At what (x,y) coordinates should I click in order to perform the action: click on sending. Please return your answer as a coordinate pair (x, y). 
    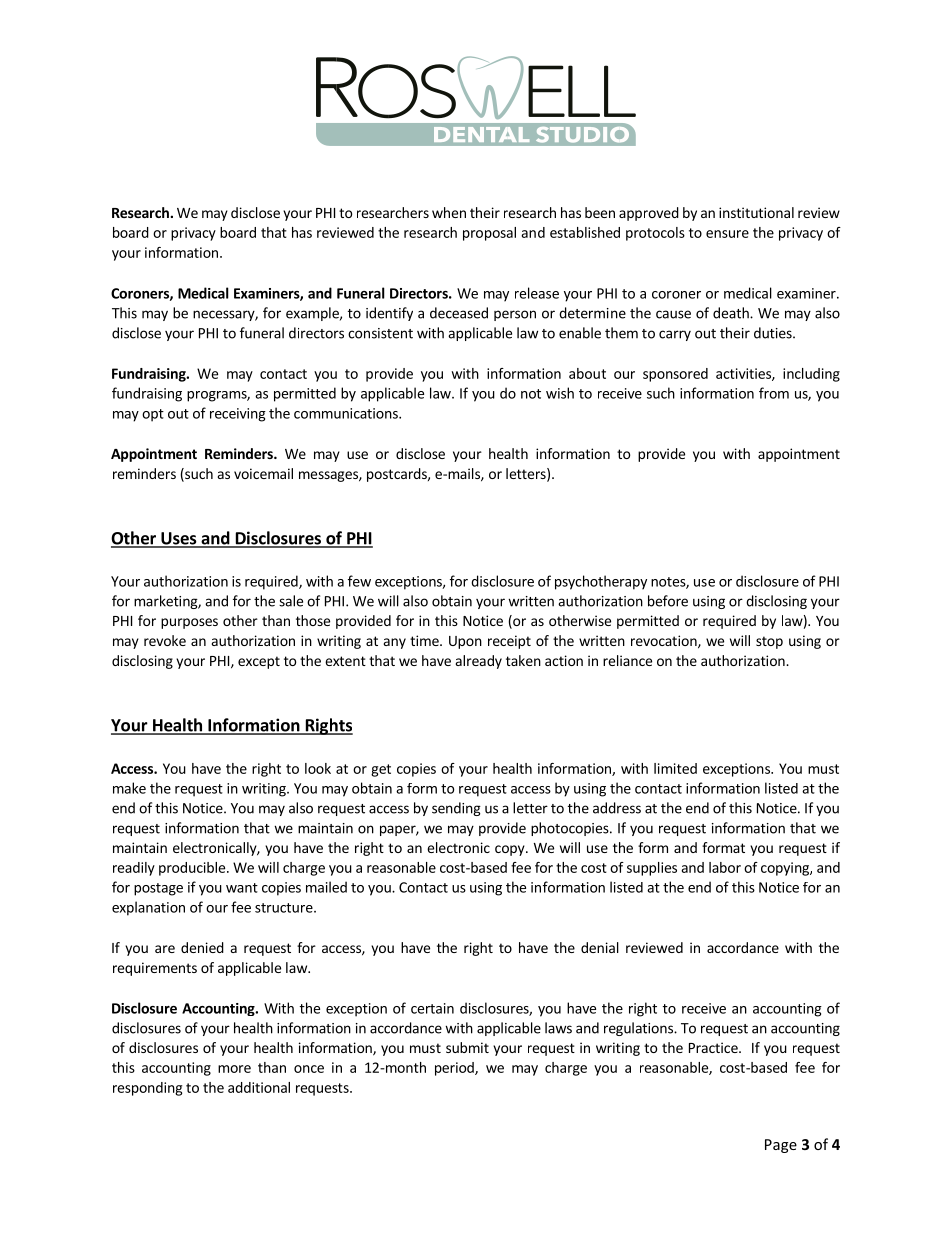
    Looking at the image, I should click on (456, 809).
